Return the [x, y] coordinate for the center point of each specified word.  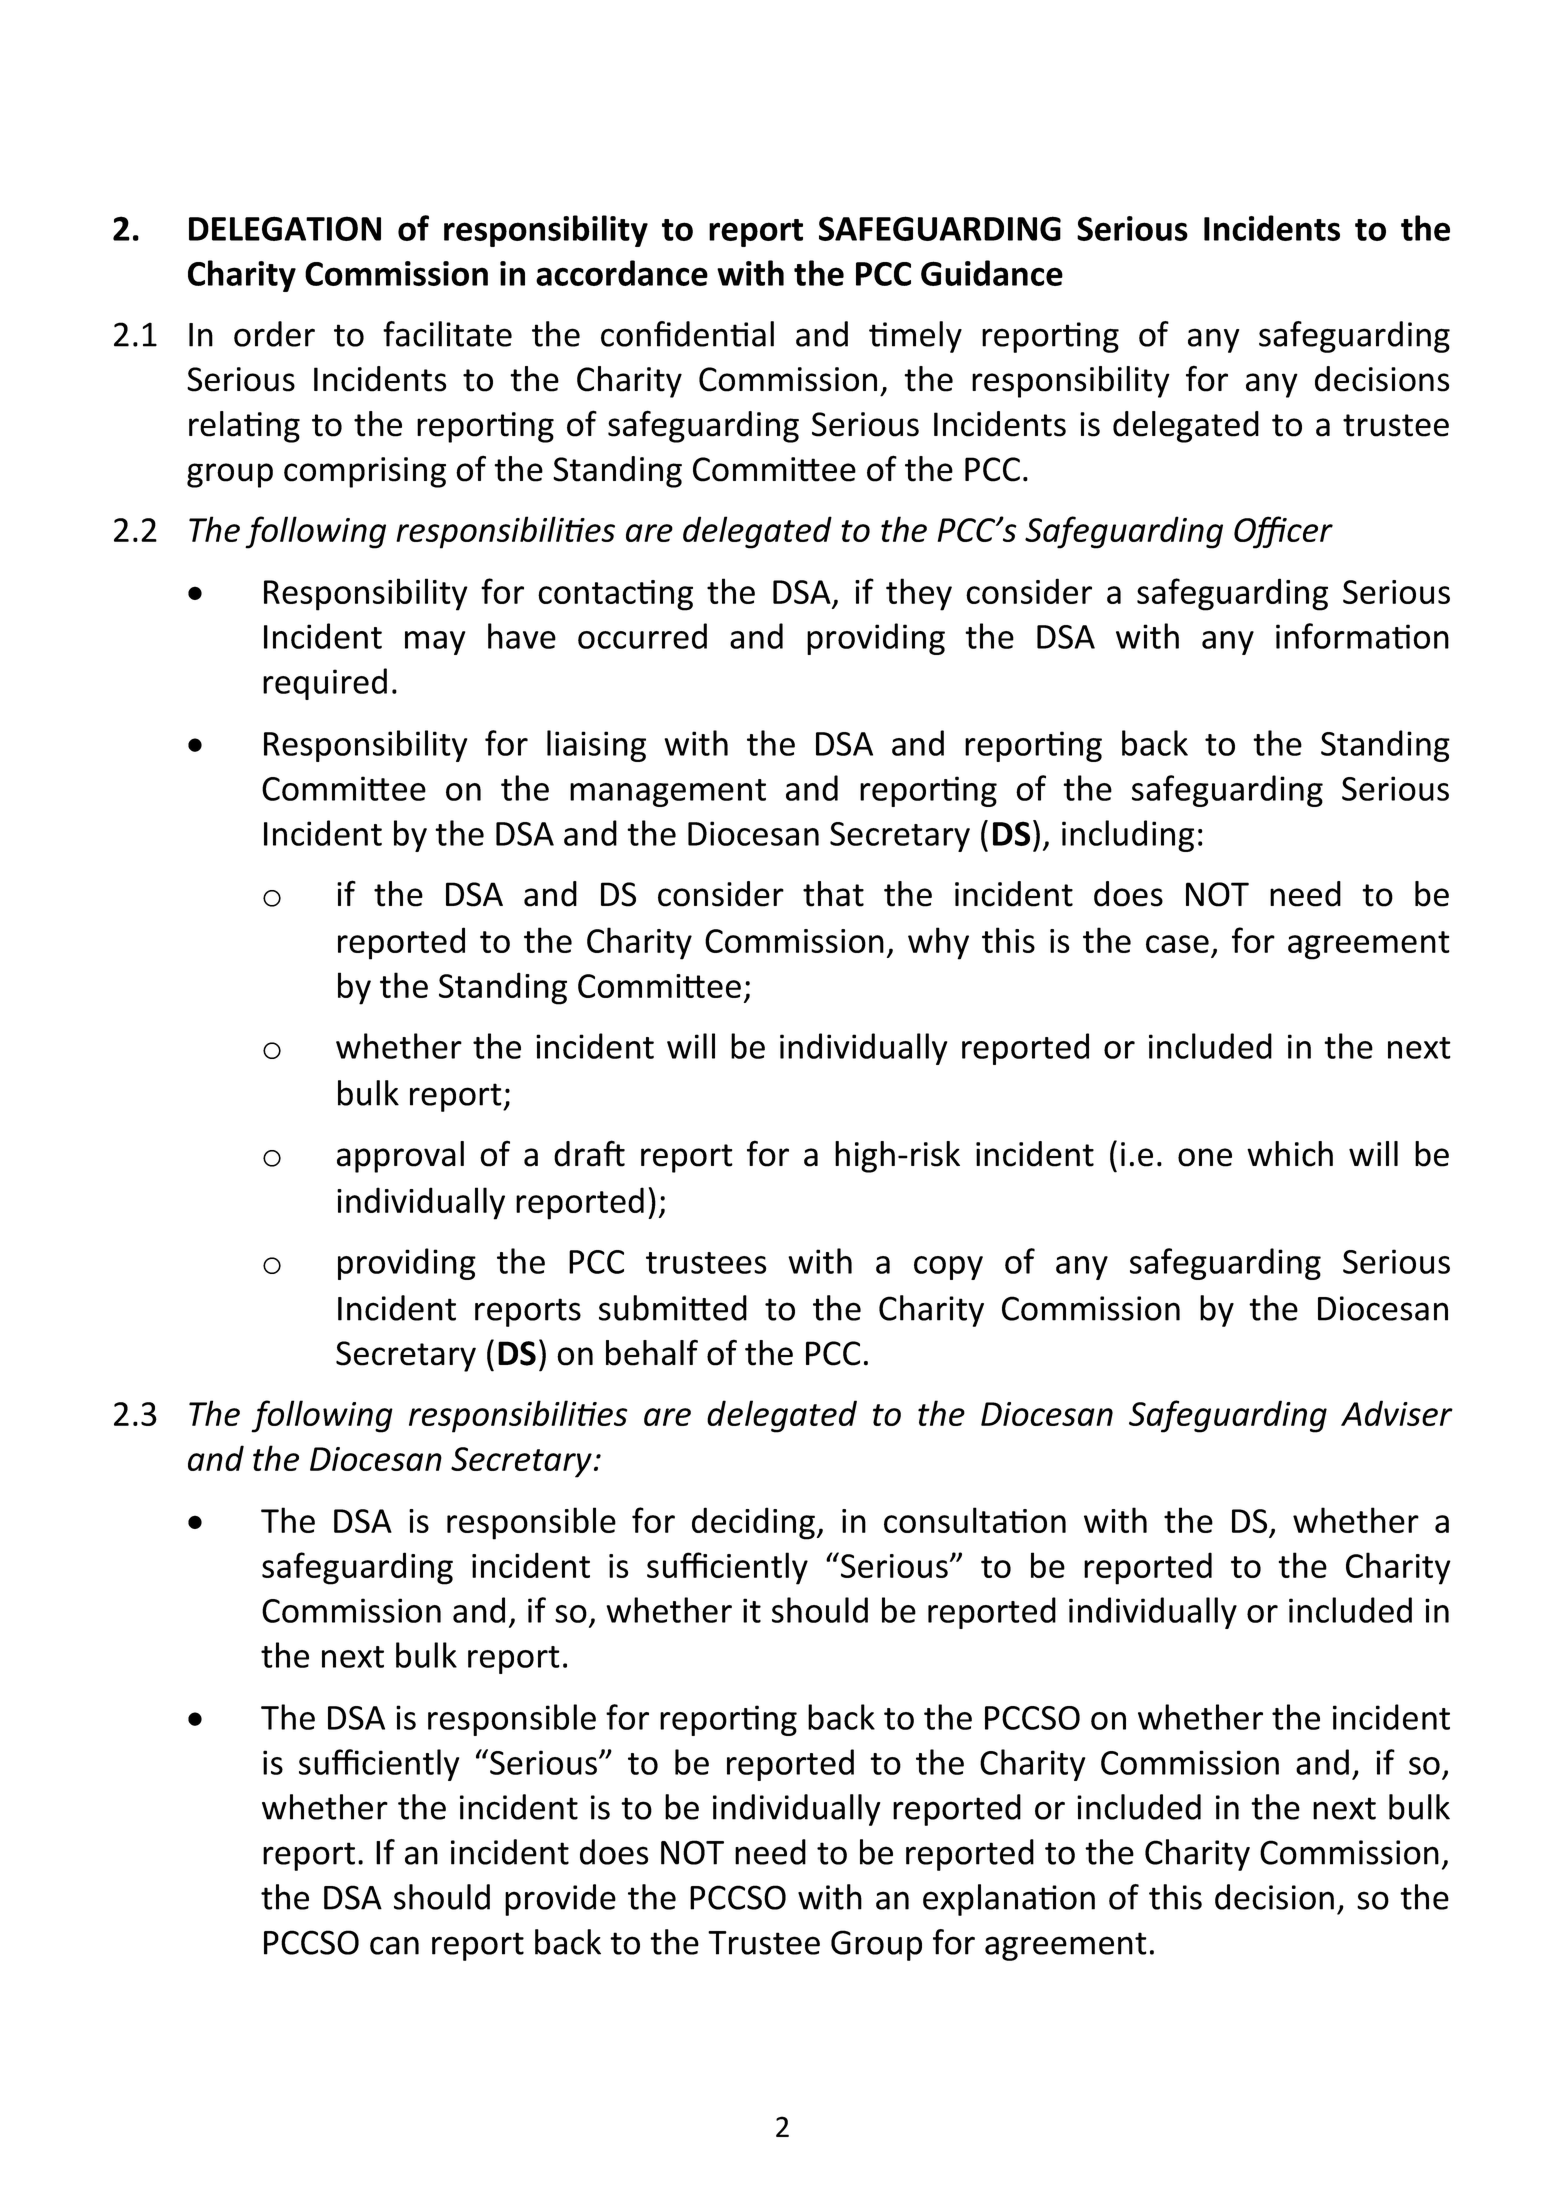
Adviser [1397, 1413]
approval [400, 1157]
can [394, 1945]
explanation [1009, 1900]
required [325, 684]
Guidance [992, 273]
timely [915, 337]
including [1128, 836]
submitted [673, 1308]
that [833, 894]
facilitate [447, 334]
